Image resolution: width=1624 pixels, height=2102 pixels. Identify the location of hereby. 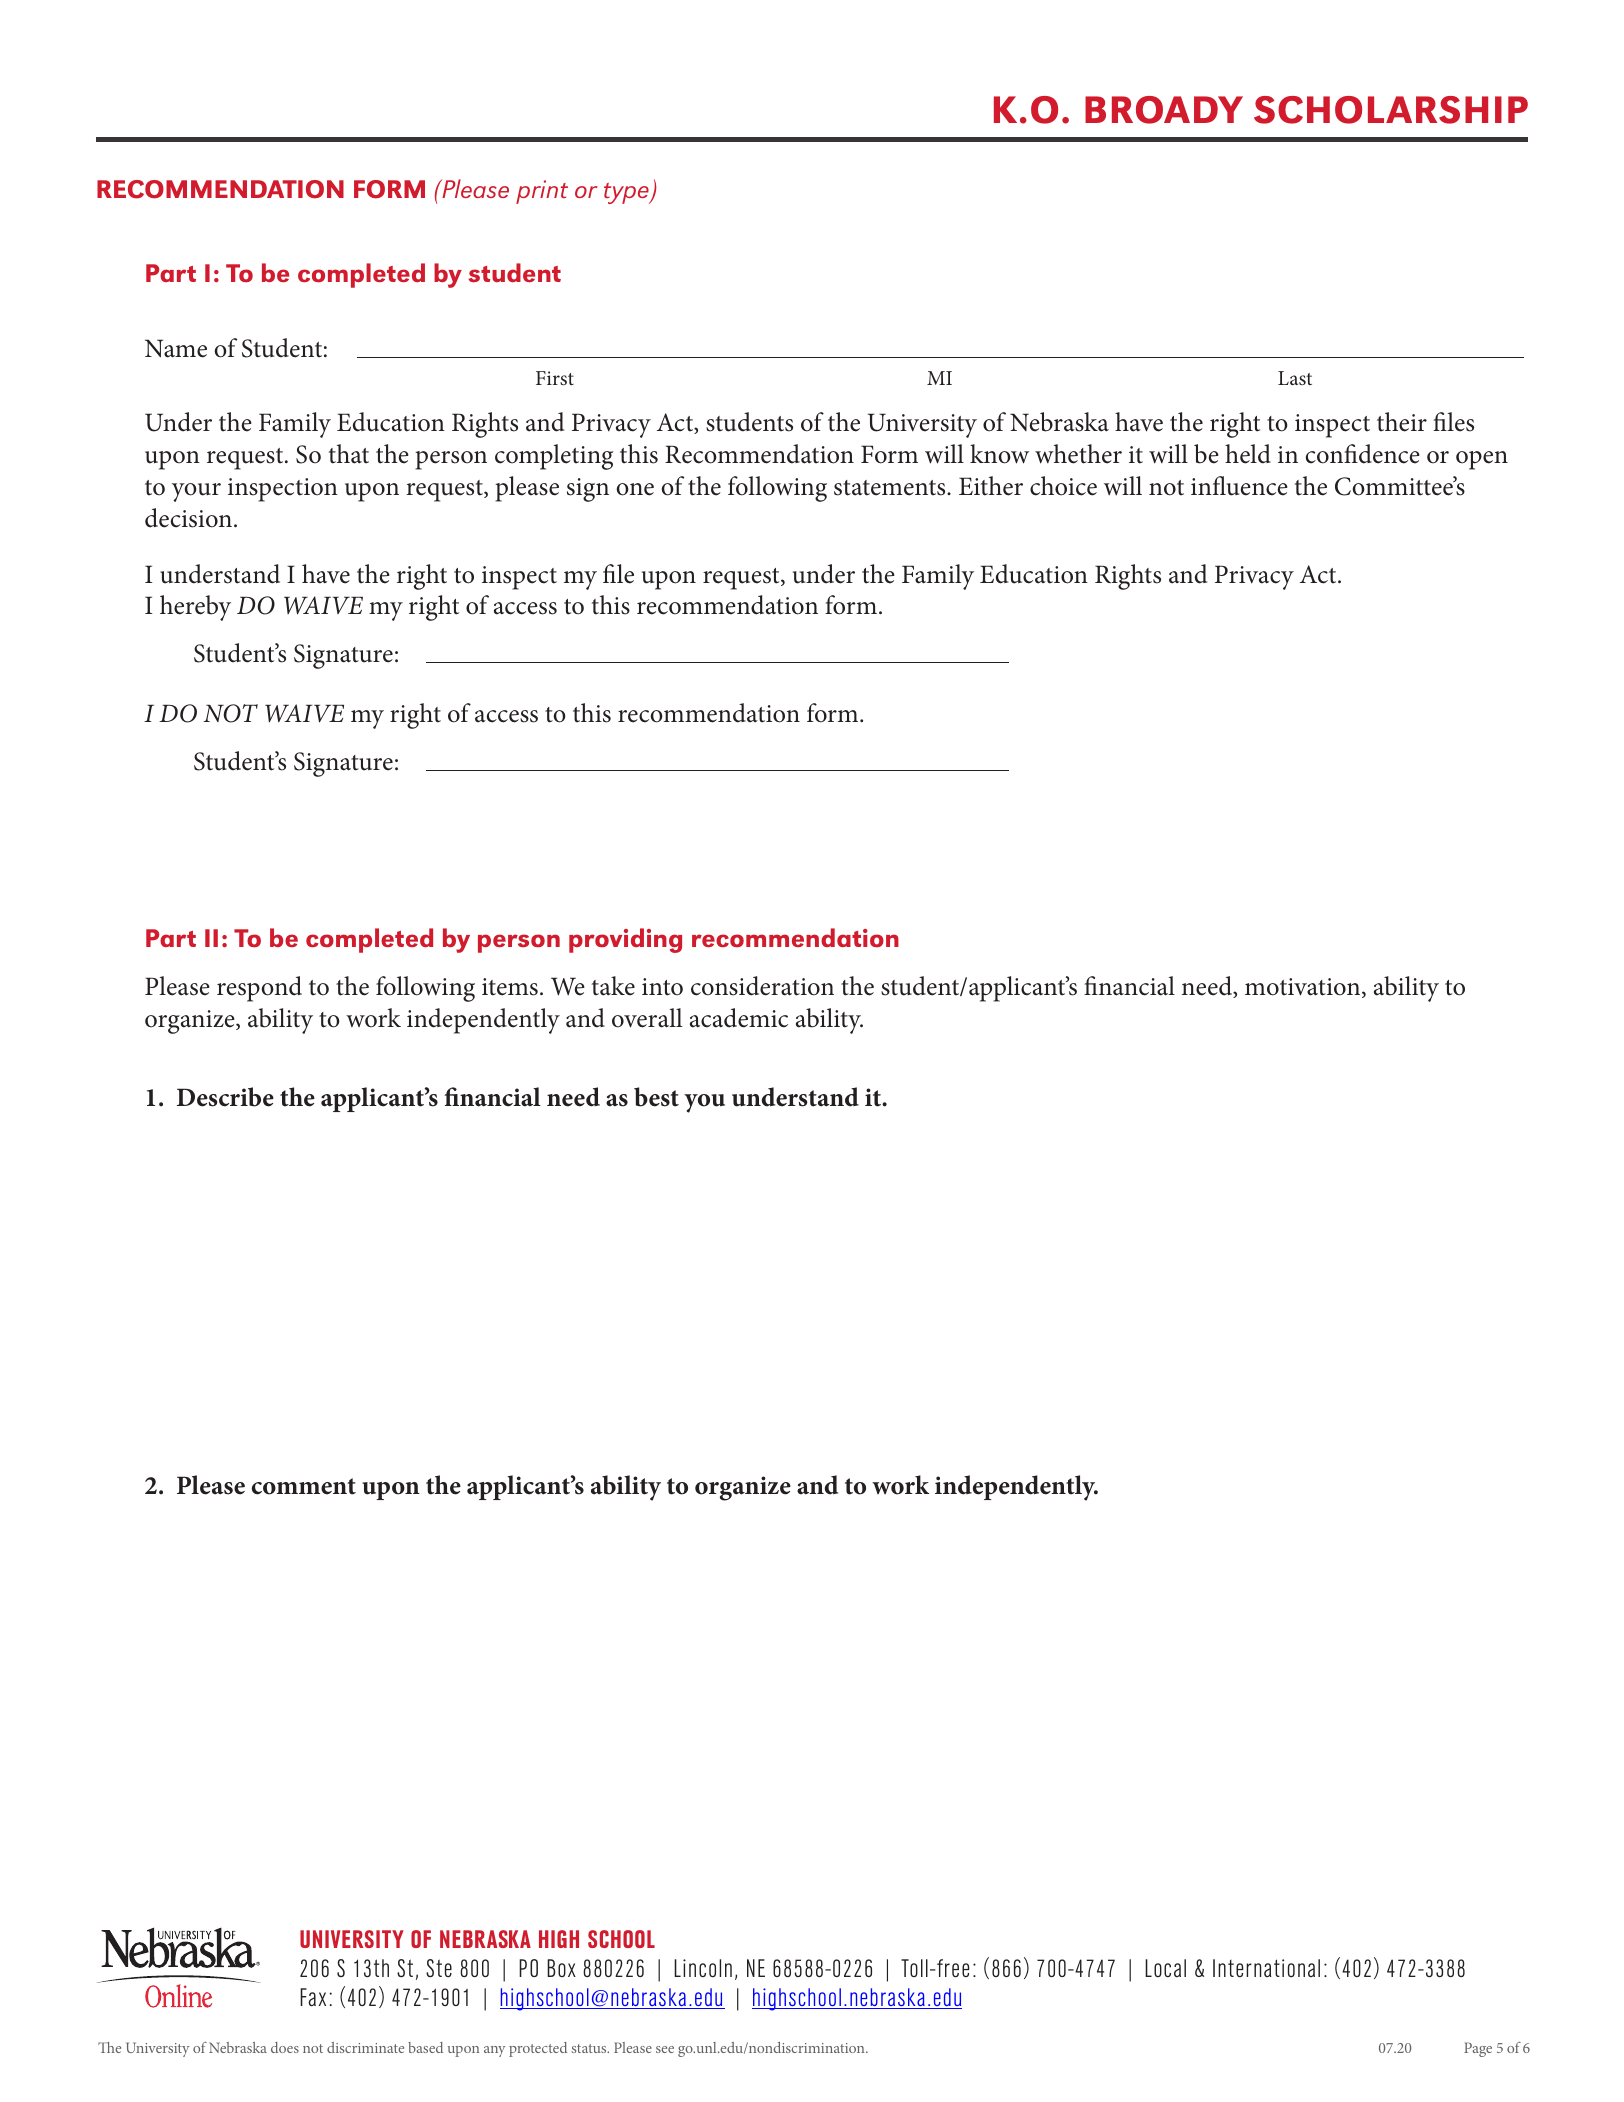
(195, 608).
